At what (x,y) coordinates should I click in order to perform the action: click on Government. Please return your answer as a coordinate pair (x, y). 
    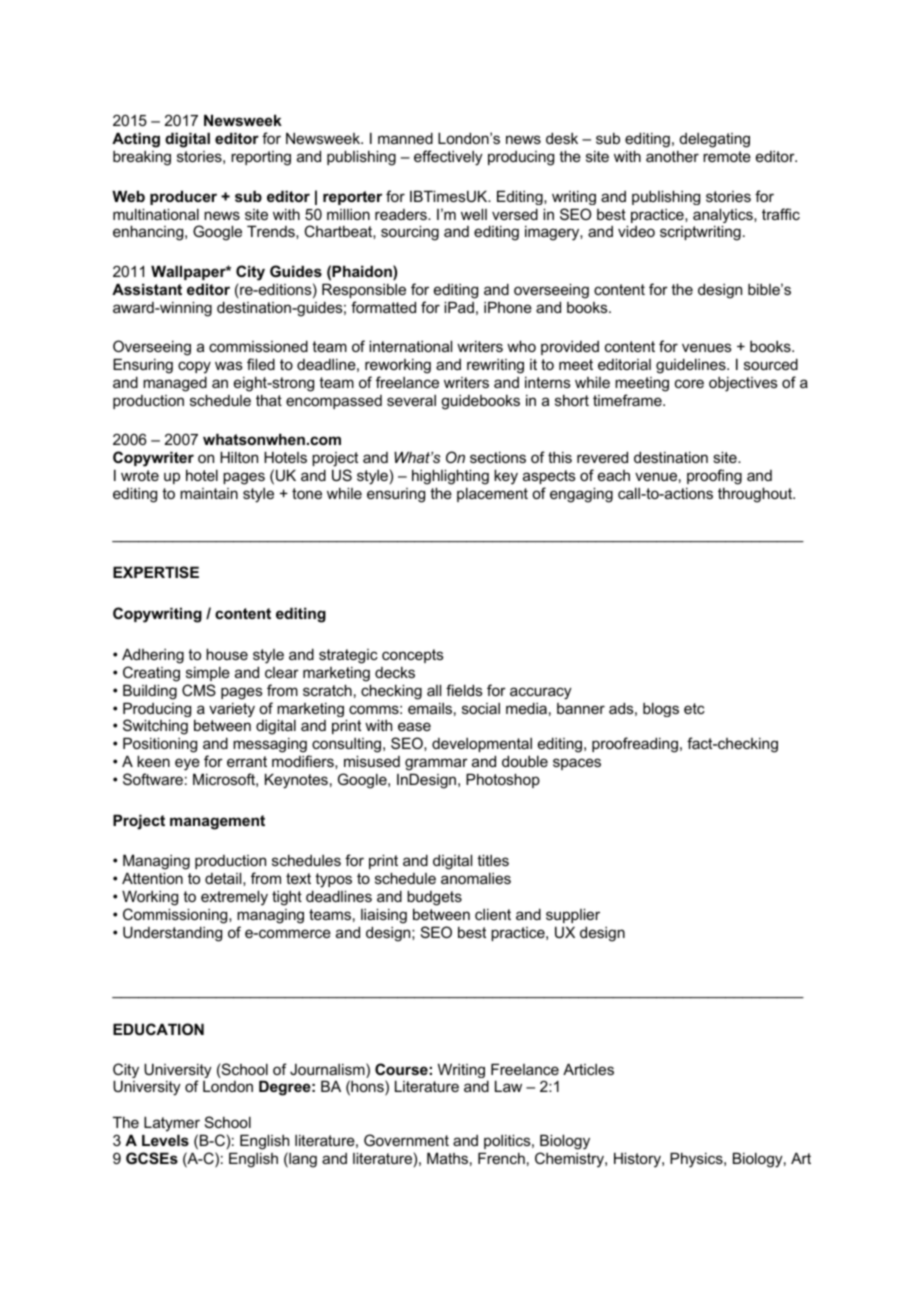
    Looking at the image, I should click on (406, 1140).
